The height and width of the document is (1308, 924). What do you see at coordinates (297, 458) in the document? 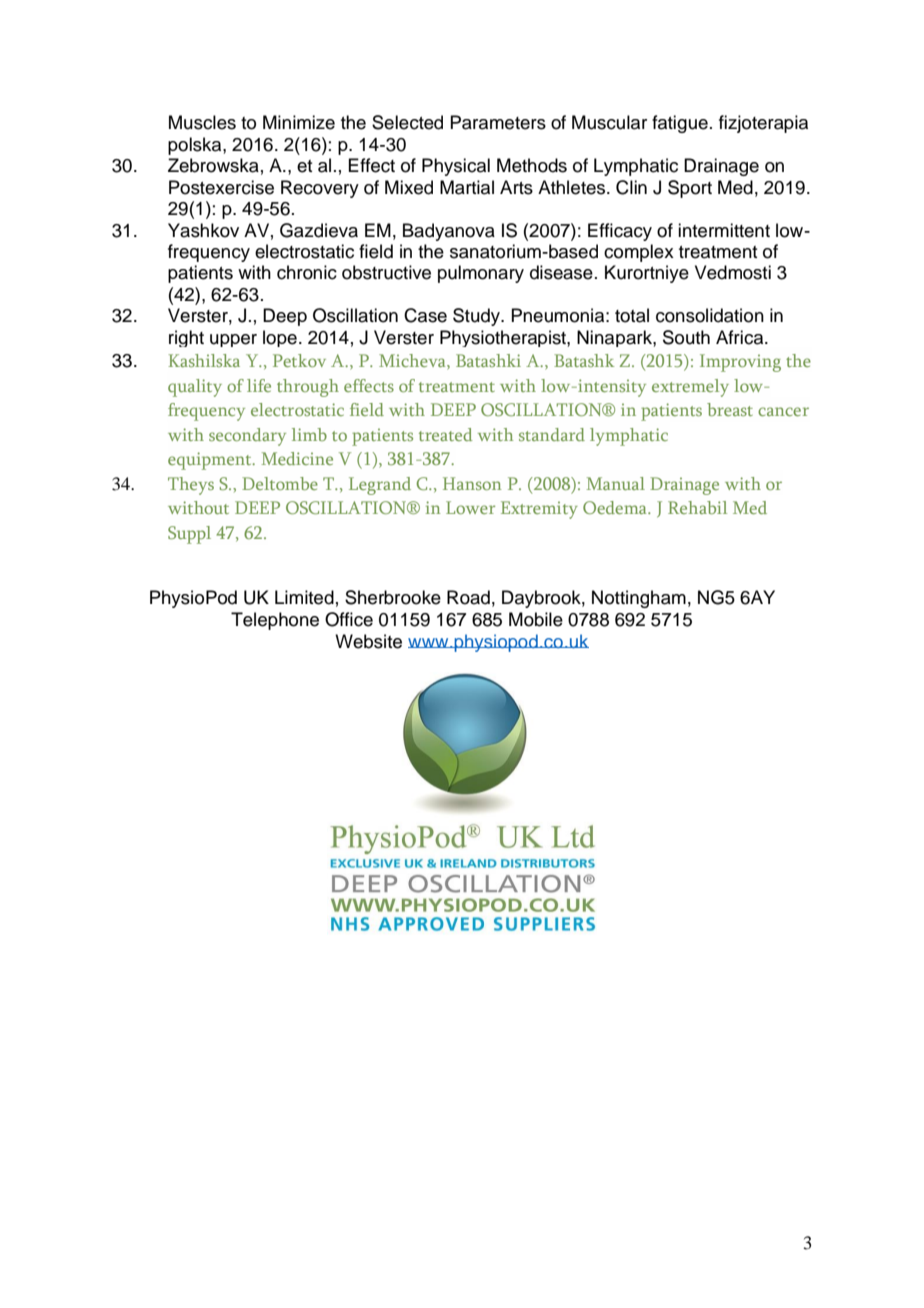
I see `Medicine` at bounding box center [297, 458].
